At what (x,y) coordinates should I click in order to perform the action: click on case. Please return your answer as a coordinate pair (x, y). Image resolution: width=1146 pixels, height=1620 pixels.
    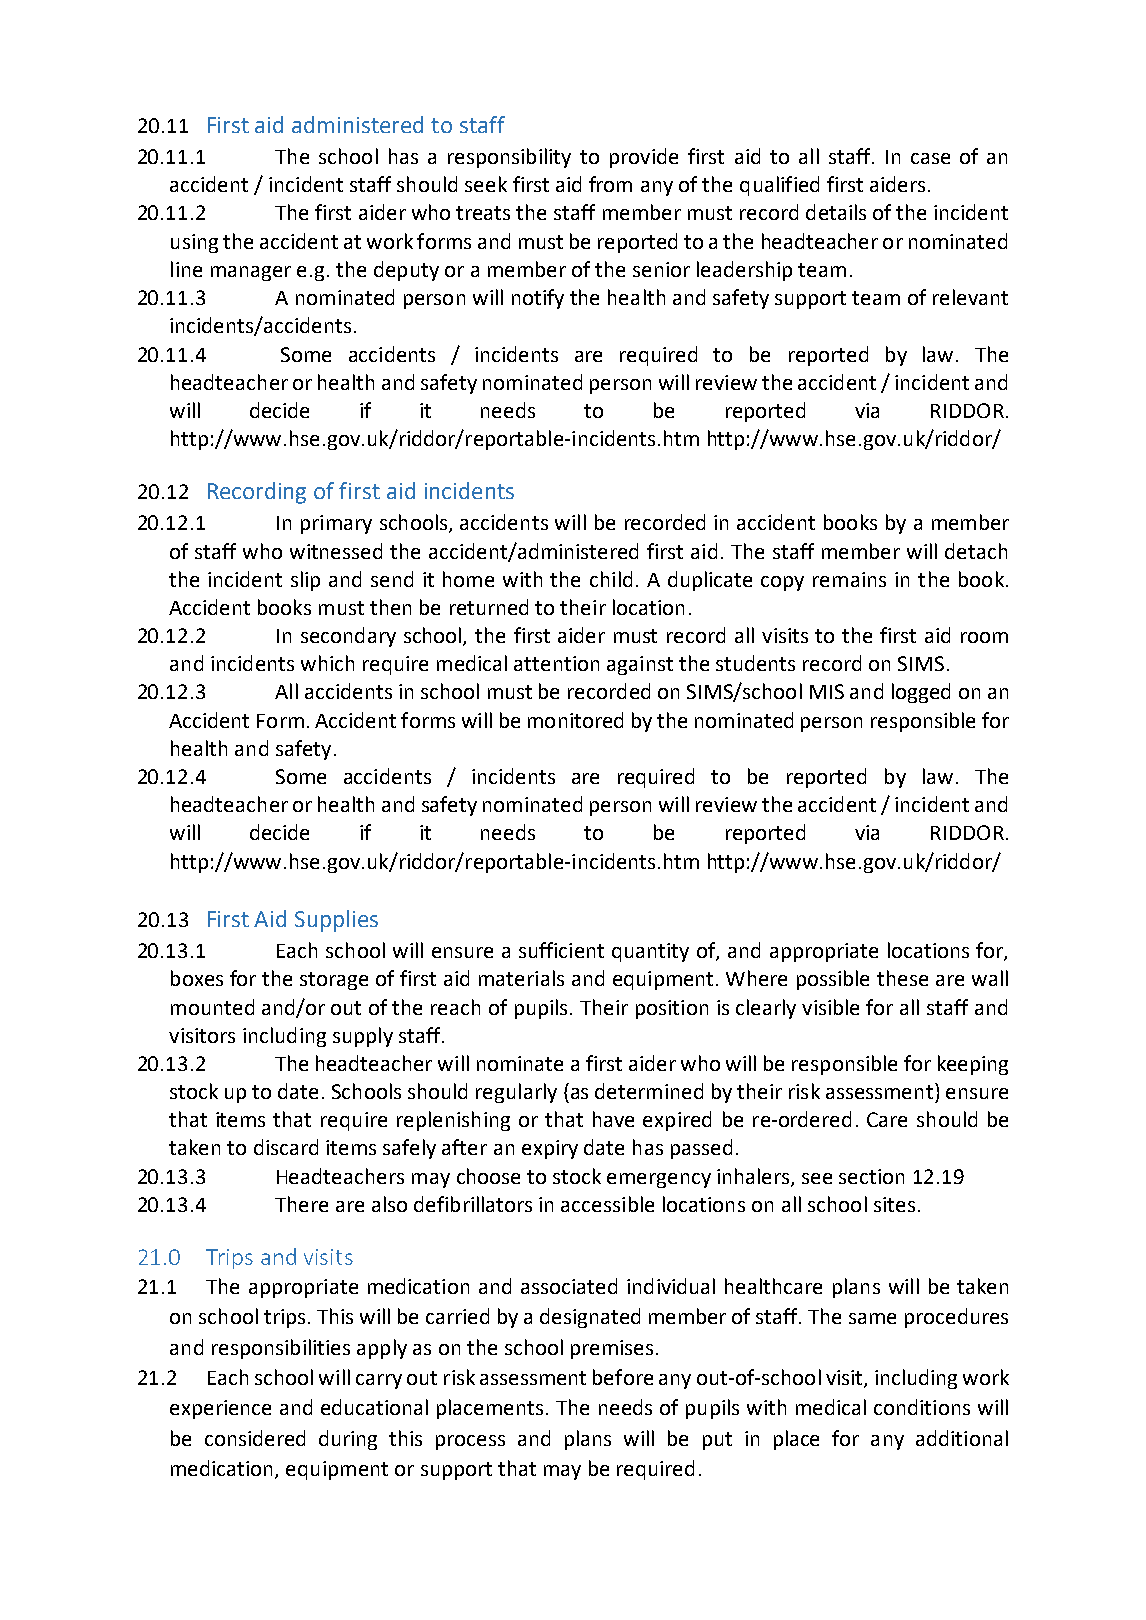
    Looking at the image, I should click on (930, 158).
